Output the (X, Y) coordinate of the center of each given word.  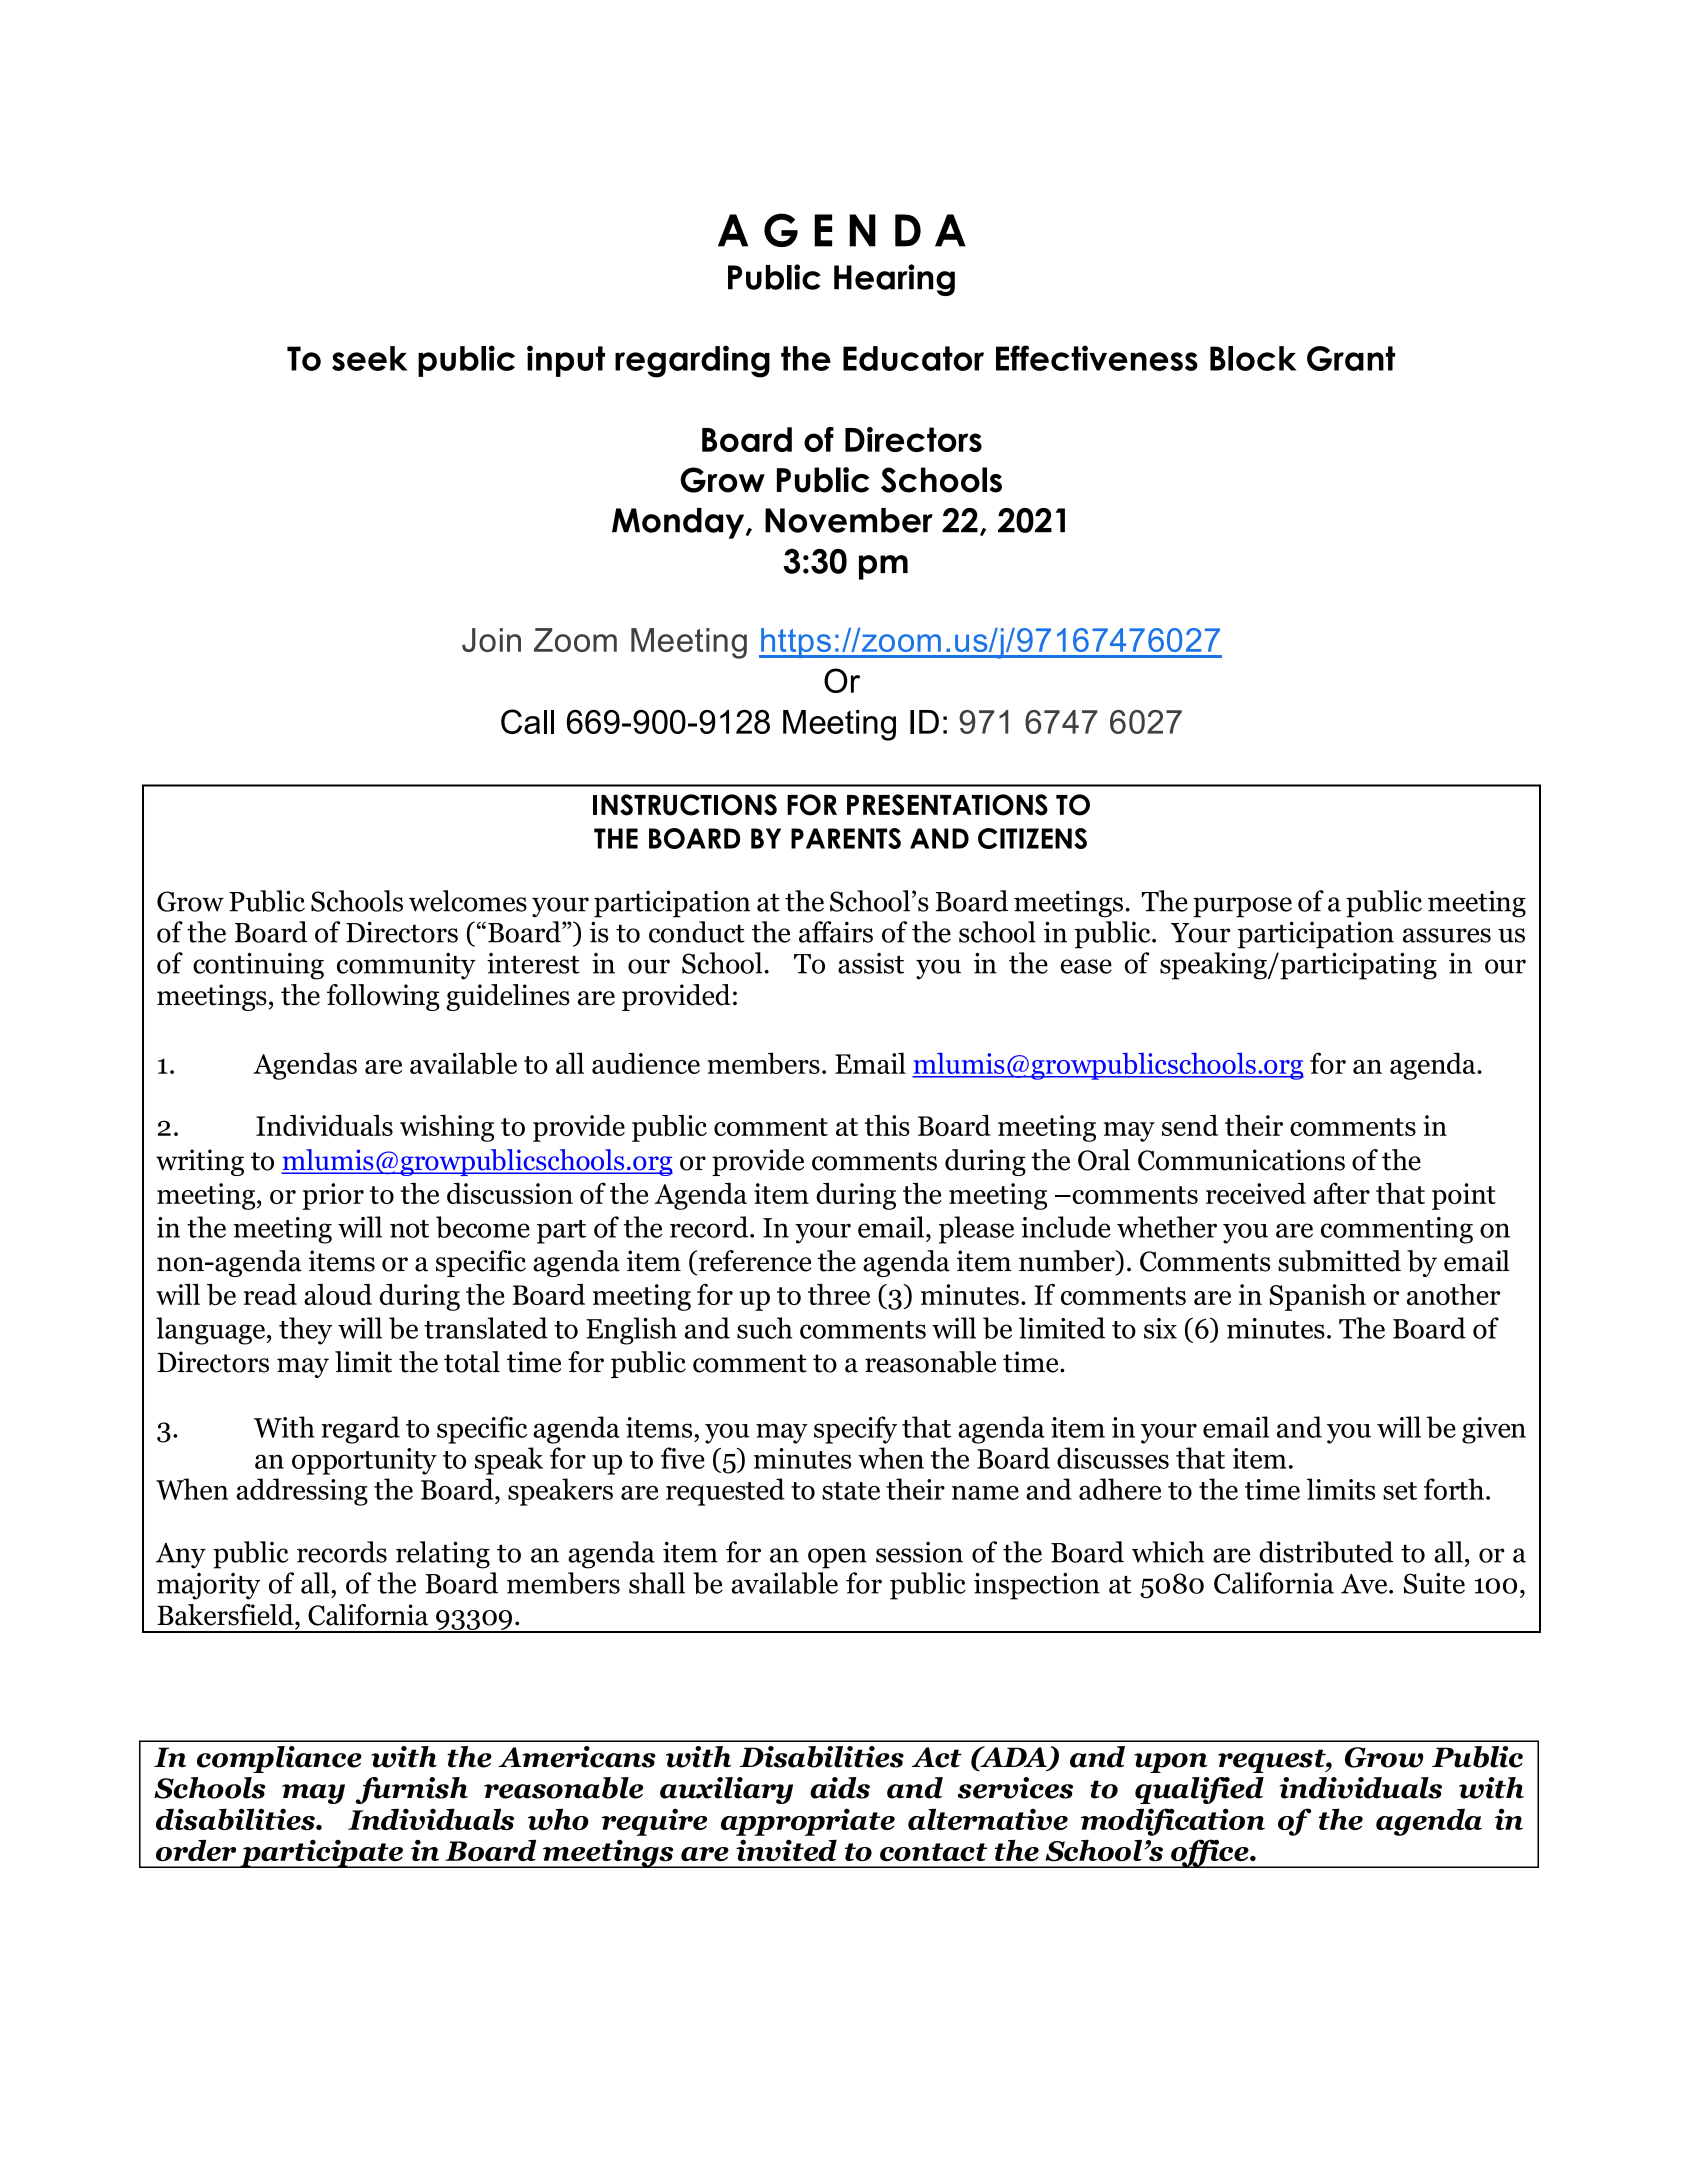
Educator (913, 358)
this (887, 1125)
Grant (1351, 358)
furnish (411, 1790)
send (1190, 1125)
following (383, 997)
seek (370, 358)
